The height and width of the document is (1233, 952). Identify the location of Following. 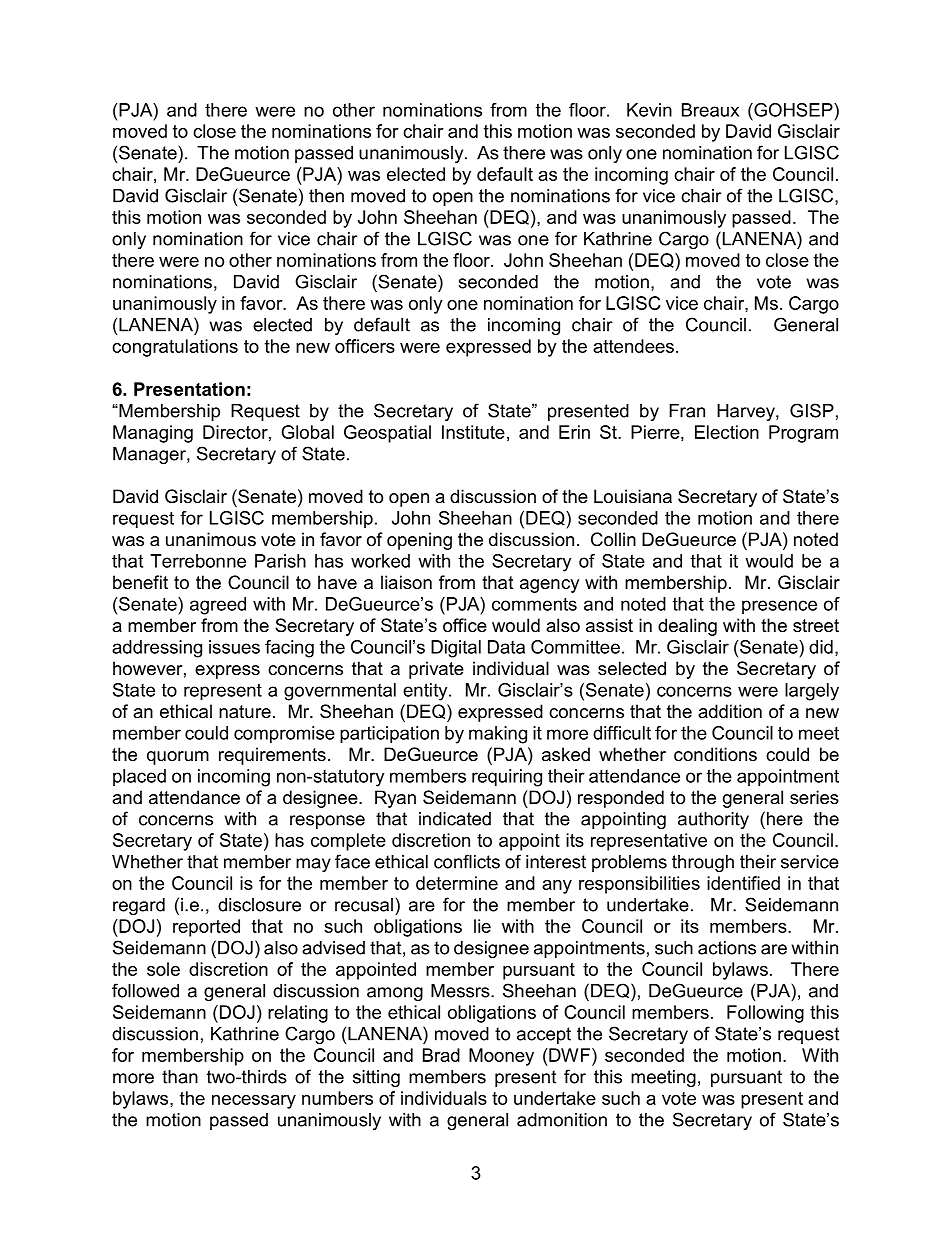
(765, 1014).
